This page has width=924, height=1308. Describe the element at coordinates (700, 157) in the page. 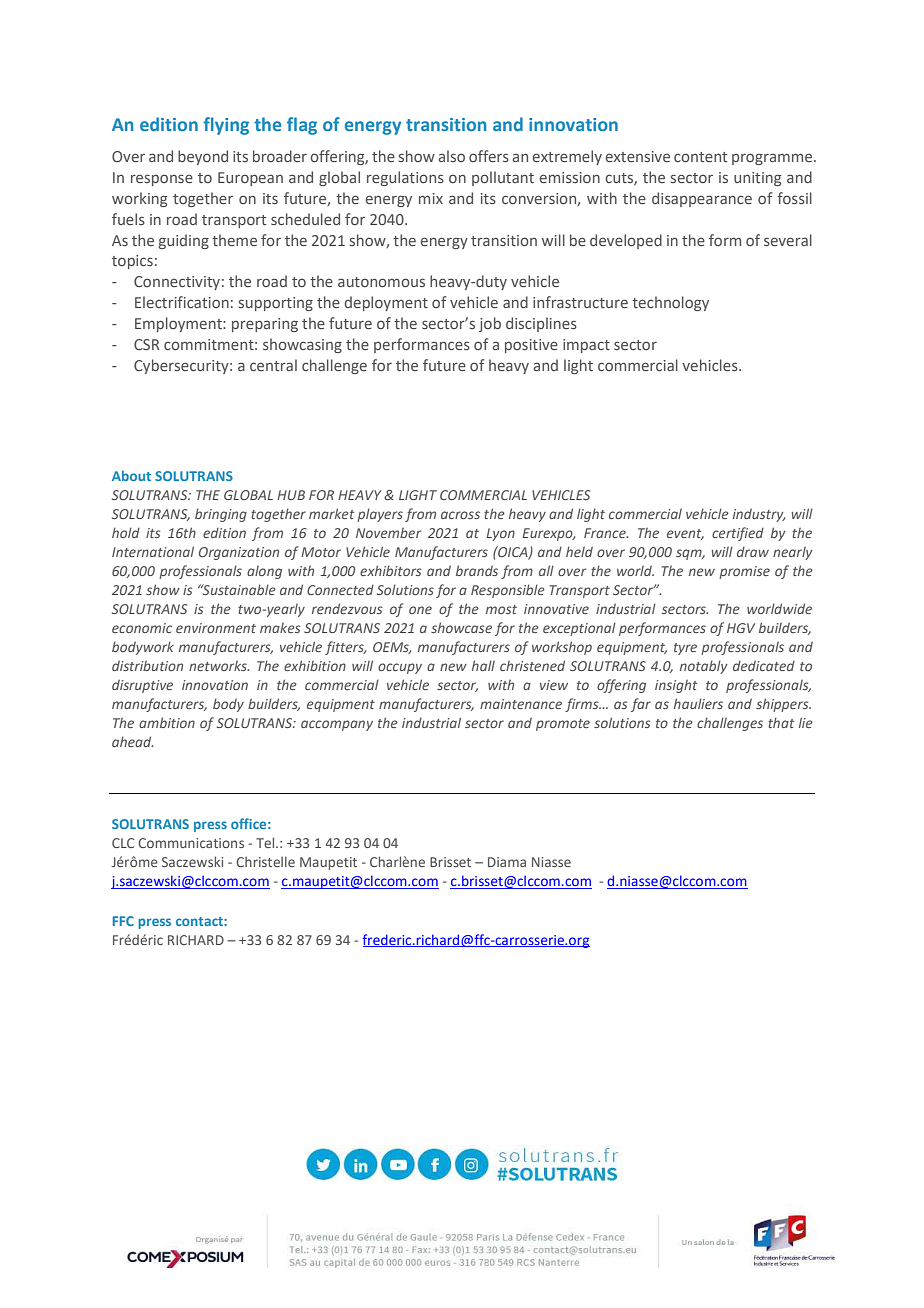

I see `content` at that location.
